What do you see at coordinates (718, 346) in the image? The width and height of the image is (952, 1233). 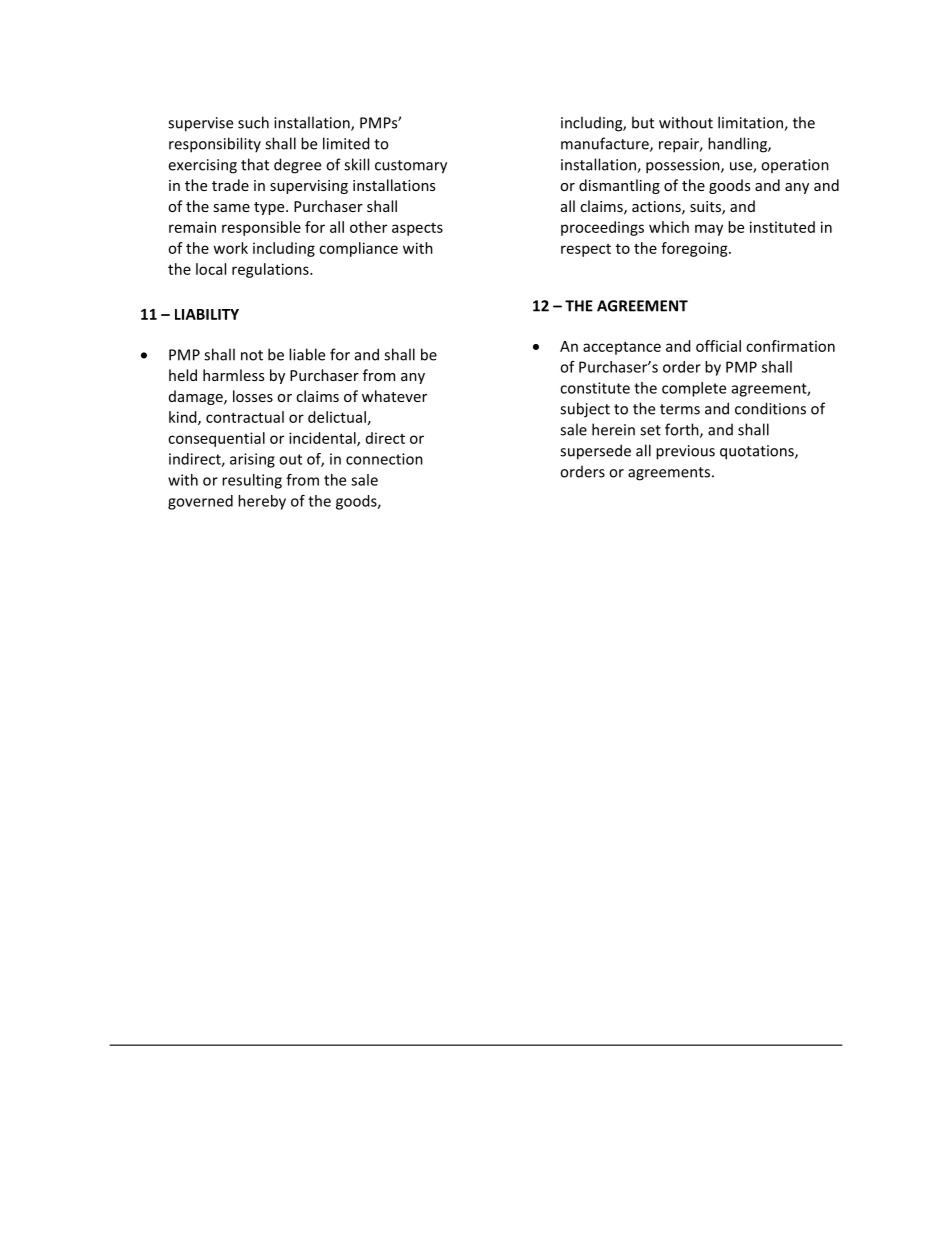 I see `official` at bounding box center [718, 346].
